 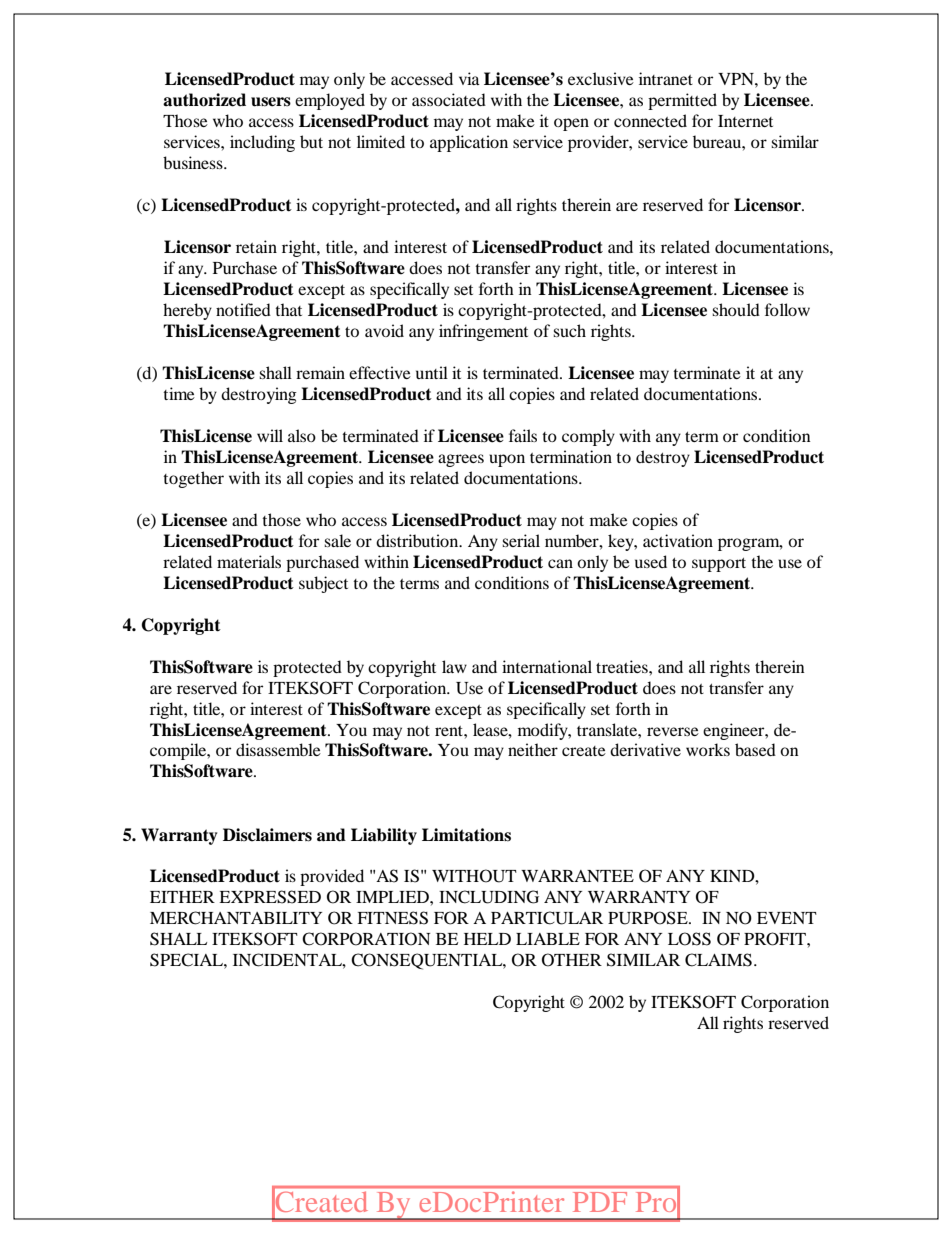 I want to click on application, so click(x=469, y=143).
